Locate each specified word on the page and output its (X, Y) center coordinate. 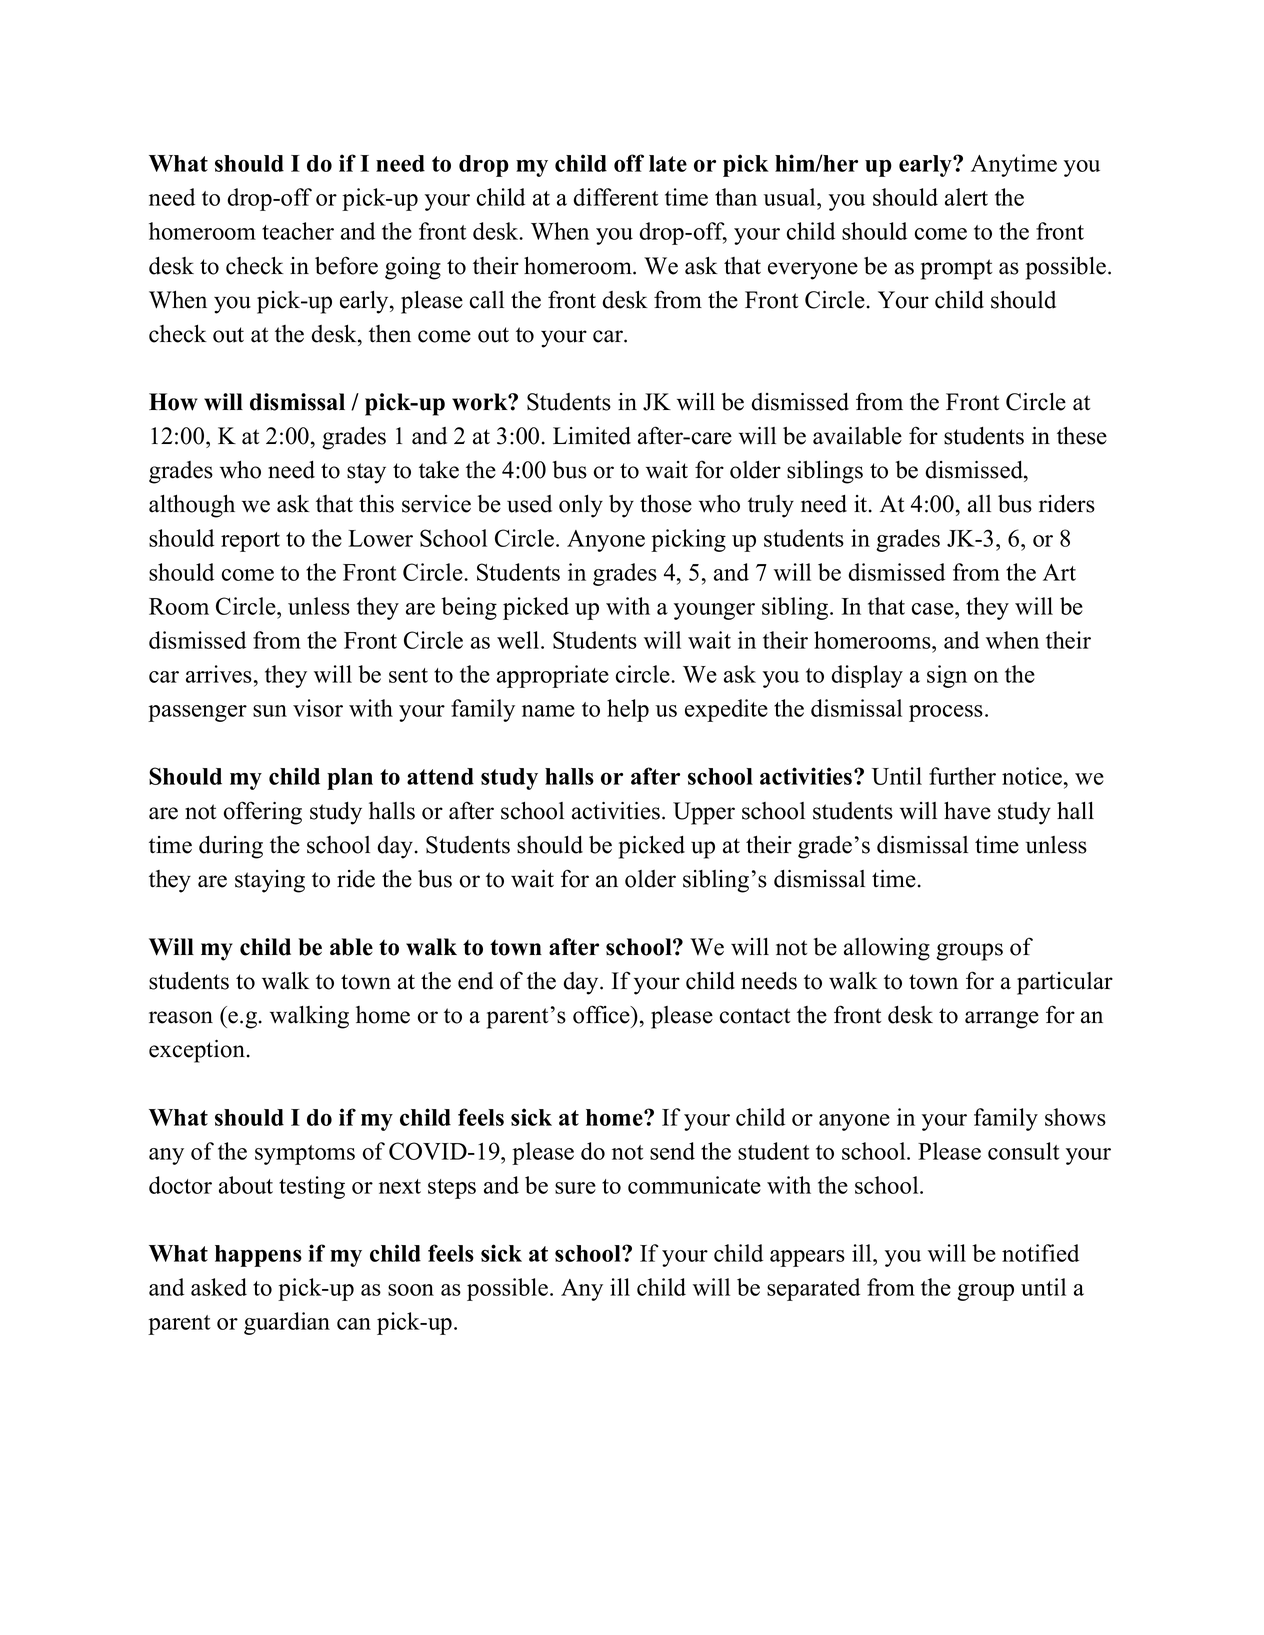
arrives (219, 674)
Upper (704, 813)
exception (197, 1051)
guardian (287, 1323)
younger (714, 611)
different (616, 197)
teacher (298, 231)
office (602, 1014)
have (967, 811)
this (376, 504)
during (231, 847)
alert (966, 197)
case (933, 609)
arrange (1002, 1020)
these (1082, 436)
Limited (592, 436)
